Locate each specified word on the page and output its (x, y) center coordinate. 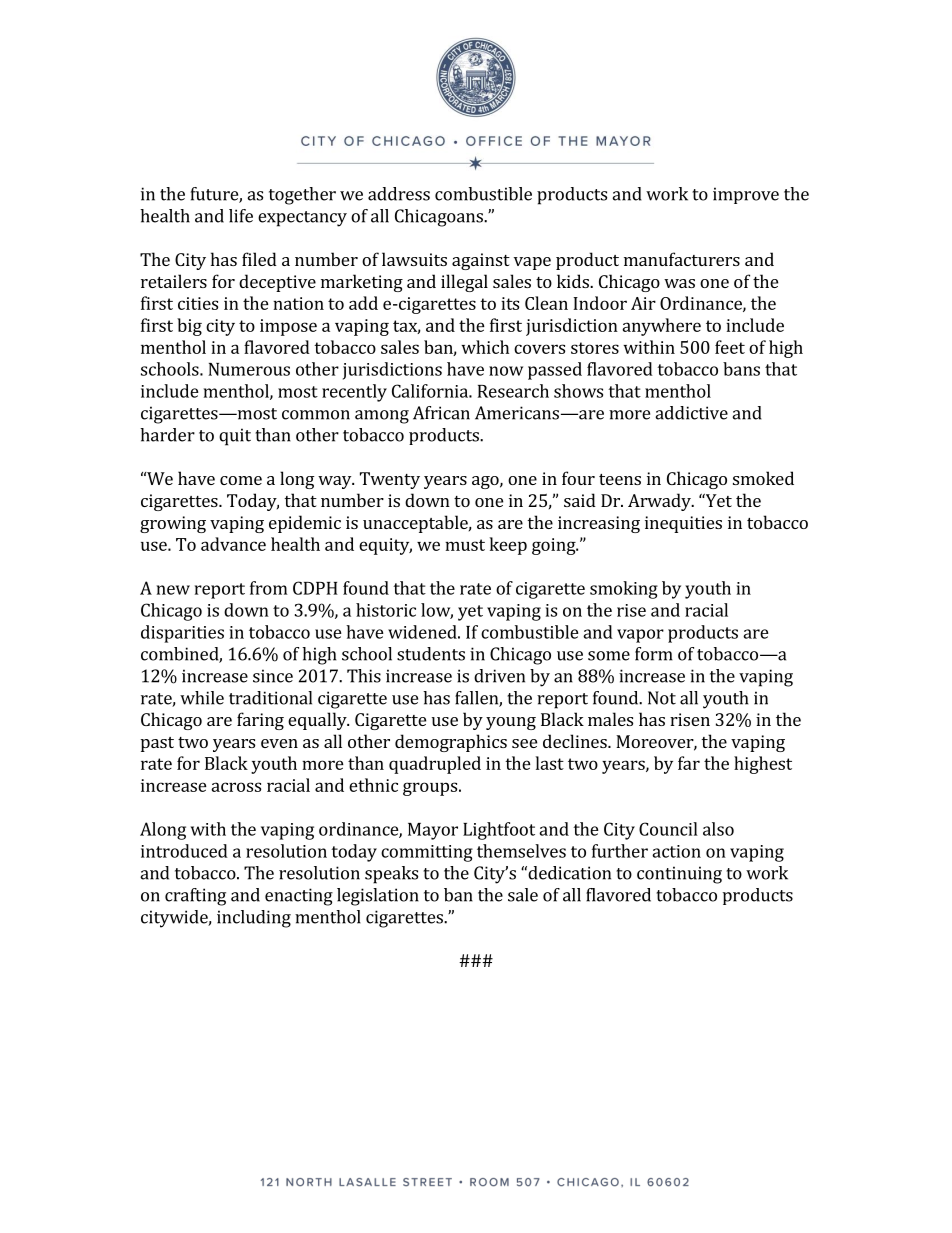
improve (746, 195)
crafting (195, 897)
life (241, 216)
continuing (679, 875)
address (399, 194)
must (465, 545)
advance (233, 544)
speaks (391, 875)
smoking (624, 590)
